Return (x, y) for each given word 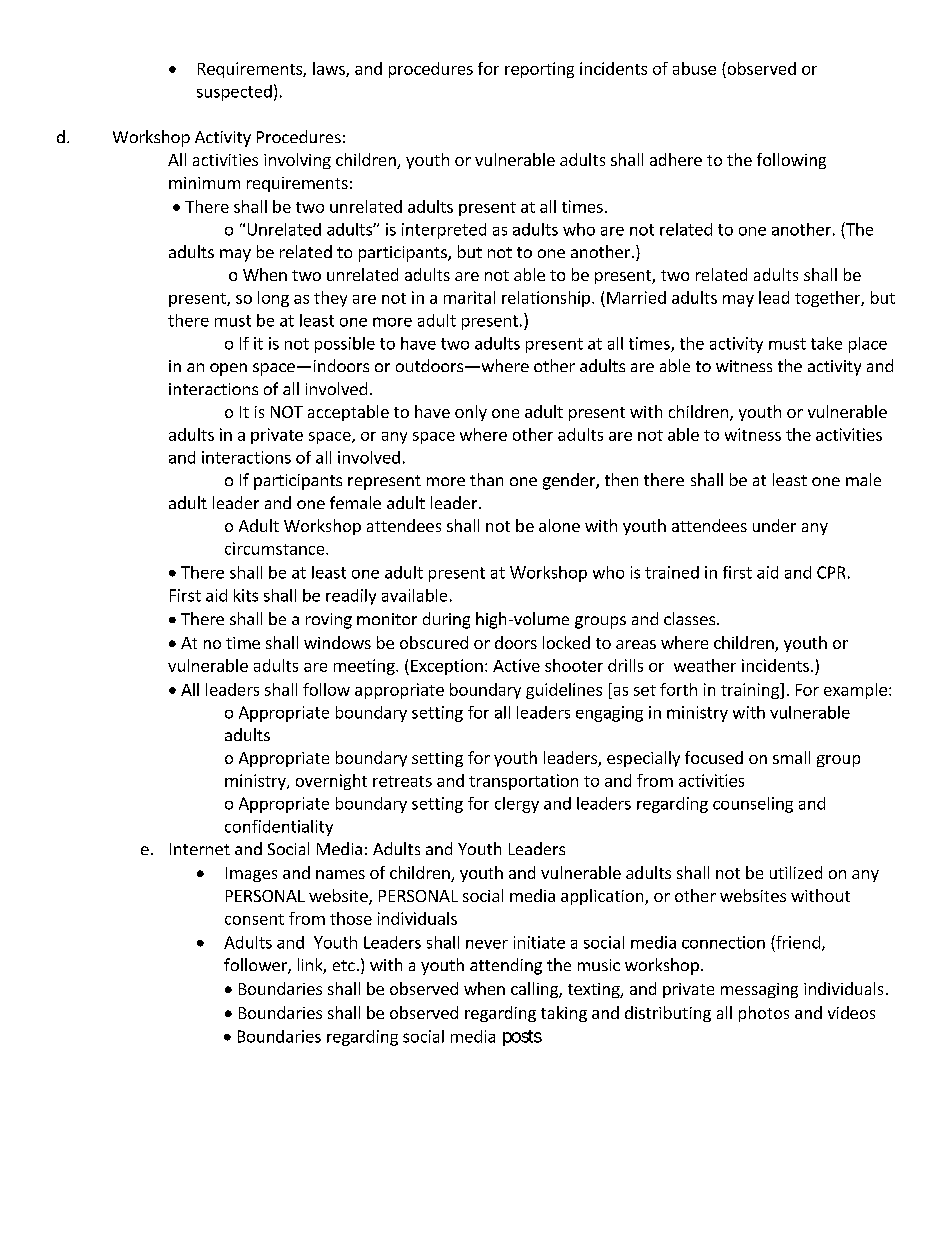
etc (344, 965)
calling (535, 990)
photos (764, 1014)
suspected (234, 93)
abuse (694, 68)
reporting (539, 70)
